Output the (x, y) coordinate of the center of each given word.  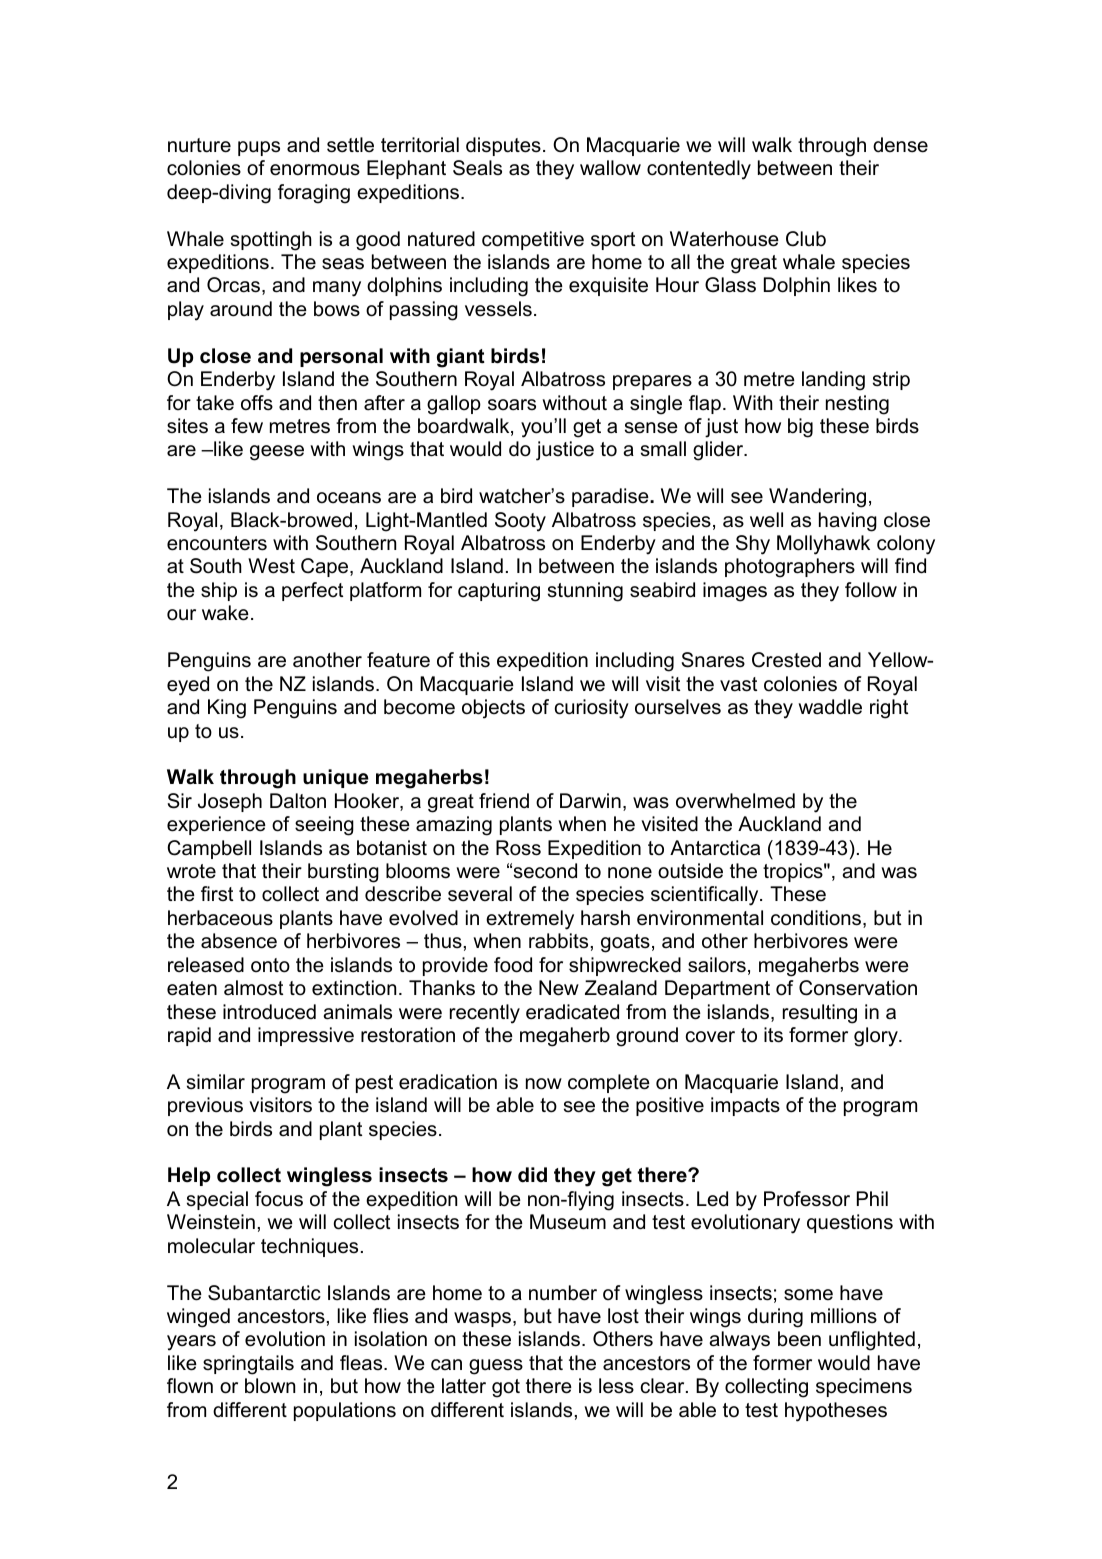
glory (877, 1037)
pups (259, 148)
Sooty (520, 522)
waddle (830, 707)
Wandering (817, 498)
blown (270, 1386)
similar (216, 1082)
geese (277, 453)
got (506, 1388)
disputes (503, 146)
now (544, 1084)
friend (504, 801)
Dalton (298, 801)
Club (806, 239)
